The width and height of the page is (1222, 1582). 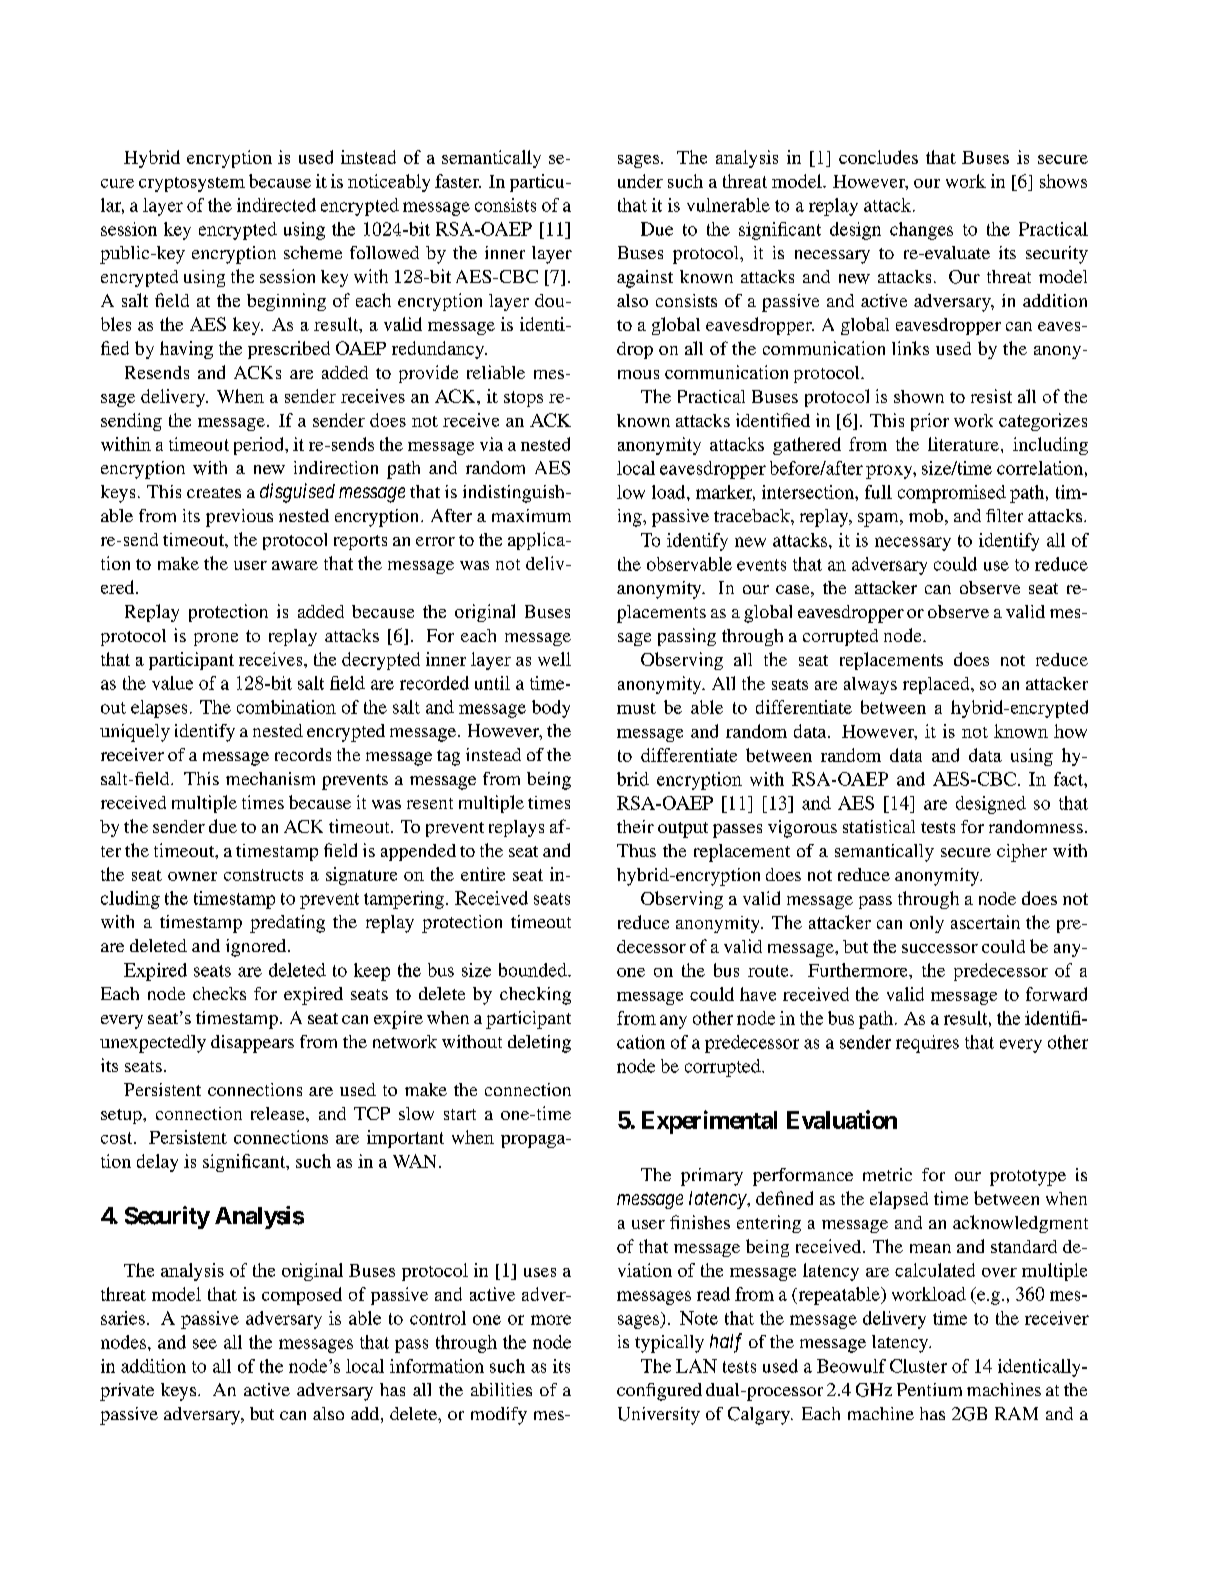 I want to click on under, so click(x=640, y=181).
